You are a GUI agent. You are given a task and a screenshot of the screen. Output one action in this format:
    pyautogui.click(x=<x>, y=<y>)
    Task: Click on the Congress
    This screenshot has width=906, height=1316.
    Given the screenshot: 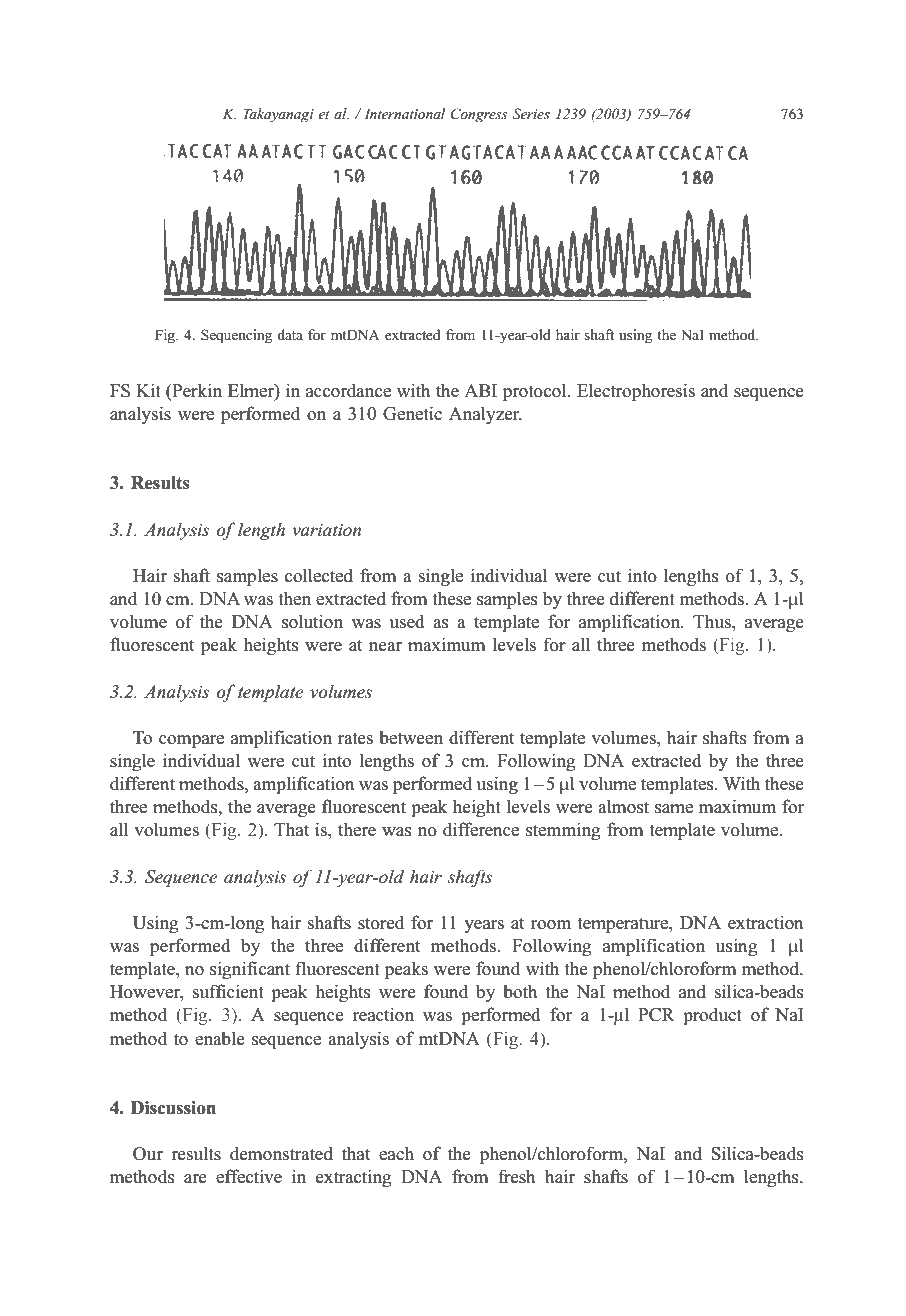 What is the action you would take?
    pyautogui.click(x=479, y=115)
